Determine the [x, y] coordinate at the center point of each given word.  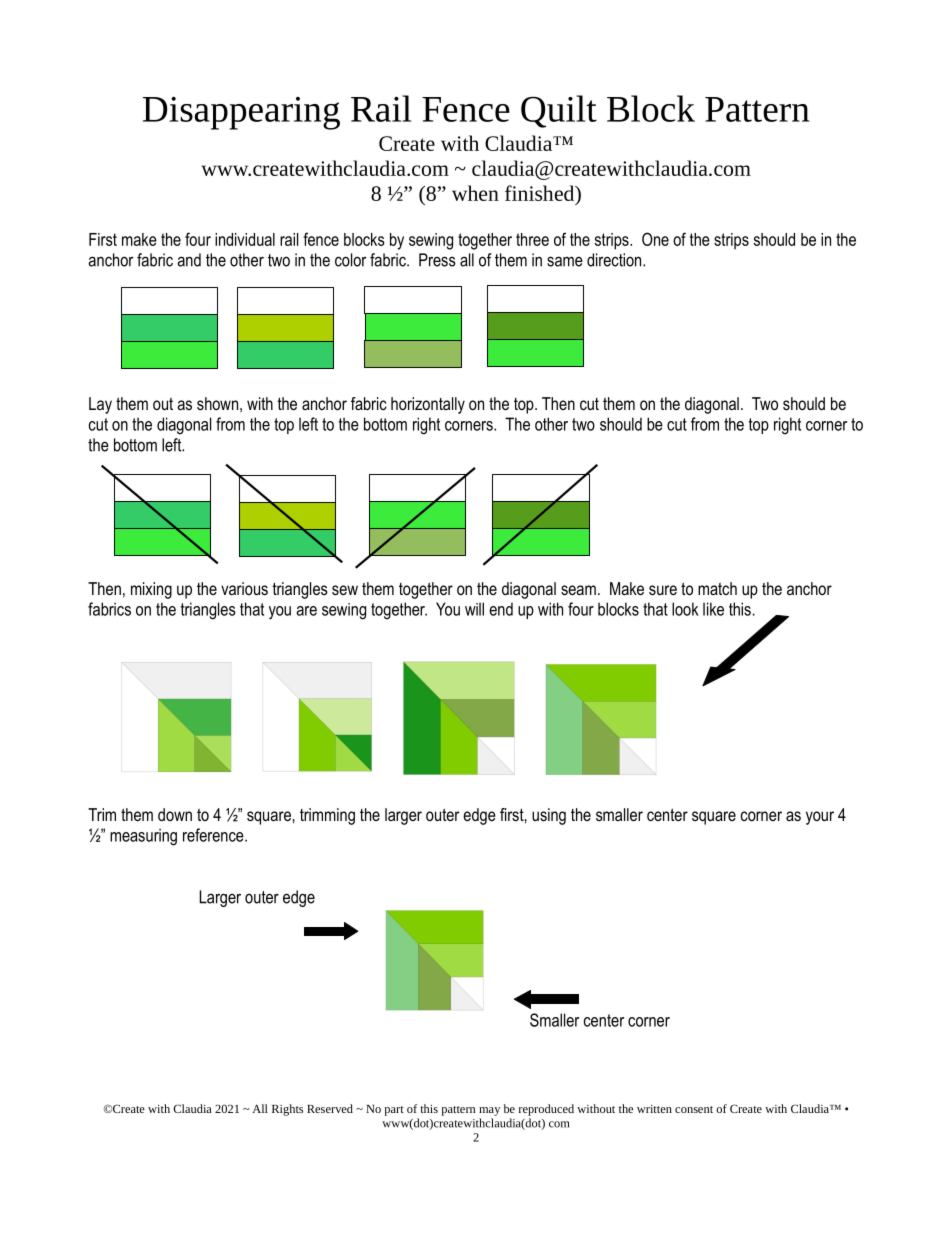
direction [615, 260]
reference [214, 835]
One [655, 239]
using [549, 816]
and [189, 260]
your [820, 818]
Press [437, 260]
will [474, 609]
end [501, 609]
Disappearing [241, 113]
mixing [151, 590]
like [713, 609]
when [475, 193]
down [175, 814]
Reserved [330, 1108]
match [717, 588]
